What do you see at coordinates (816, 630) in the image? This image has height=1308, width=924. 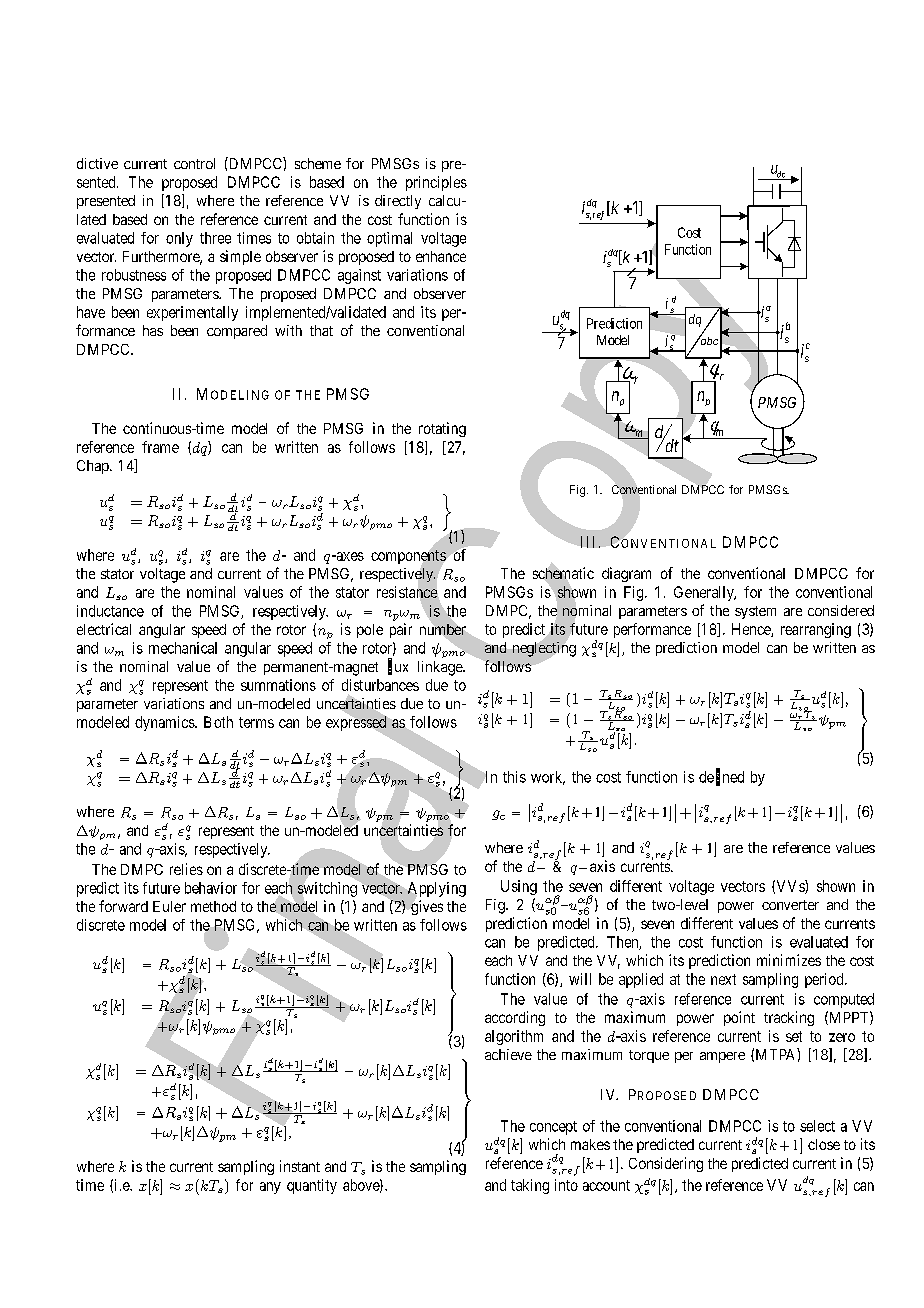 I see `rearranging` at bounding box center [816, 630].
